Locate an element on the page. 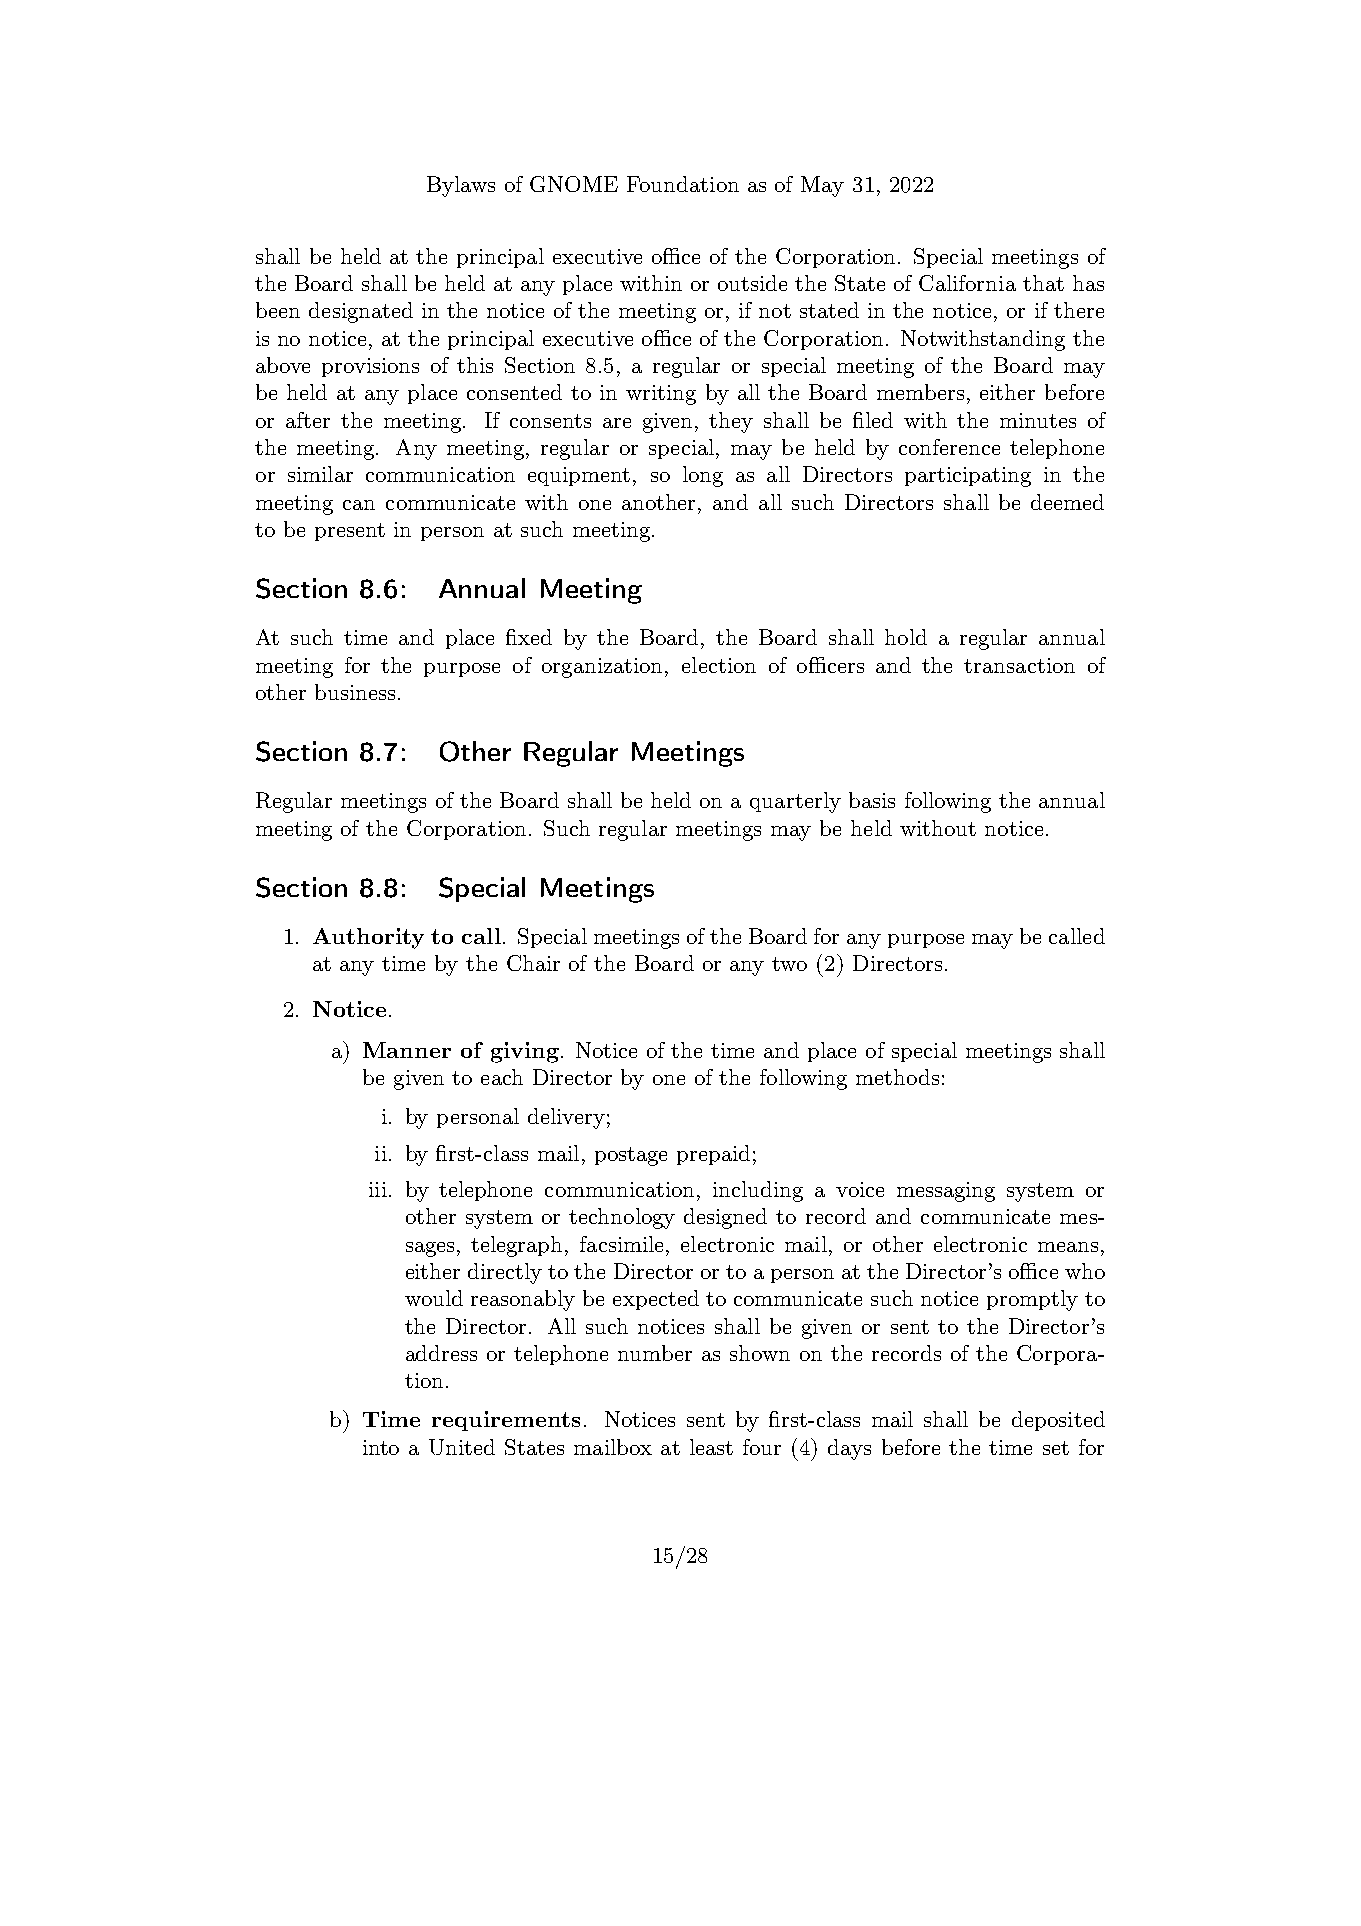 This page has height=1926, width=1361. least is located at coordinates (711, 1447).
